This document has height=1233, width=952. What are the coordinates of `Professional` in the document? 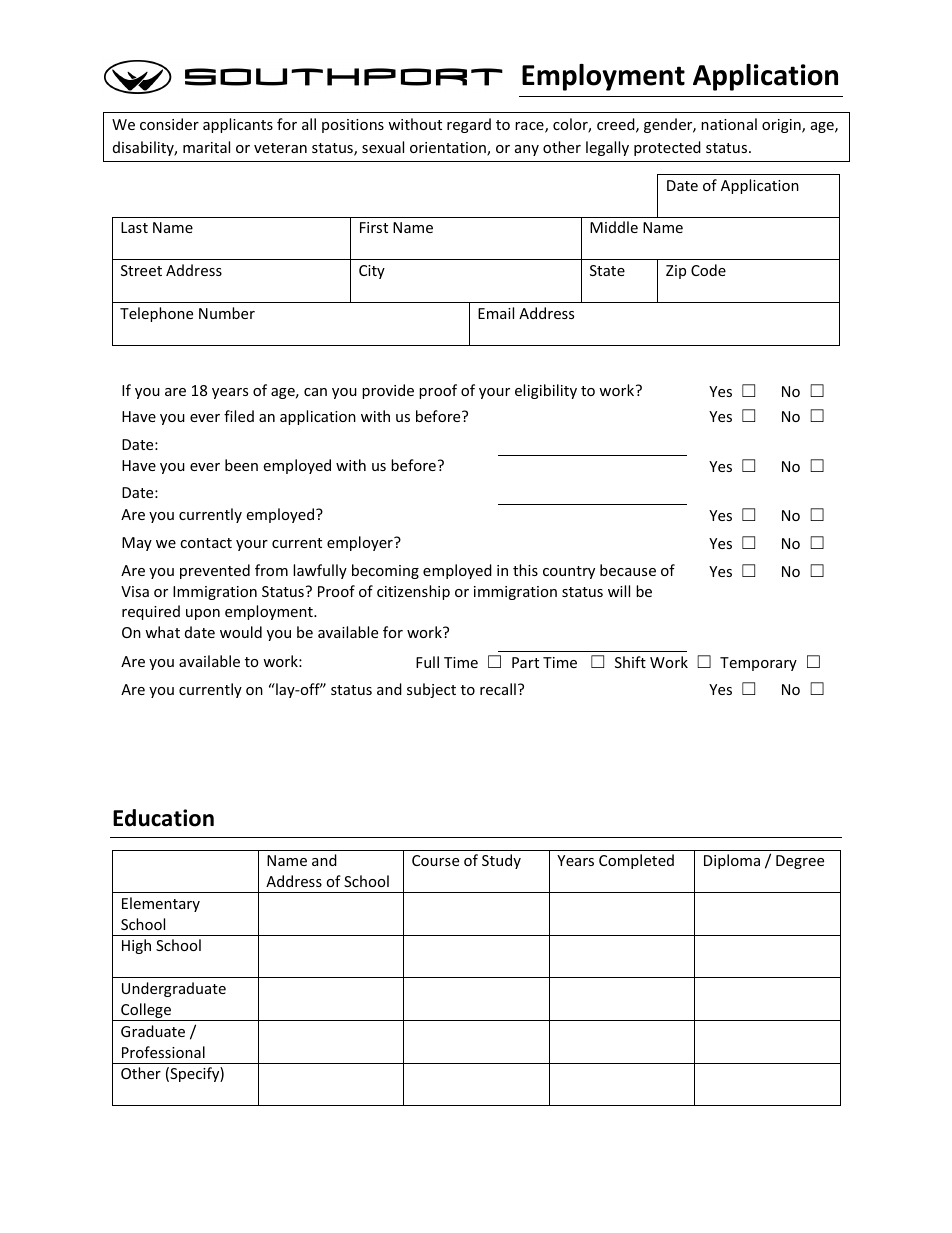 It's located at (163, 1052).
